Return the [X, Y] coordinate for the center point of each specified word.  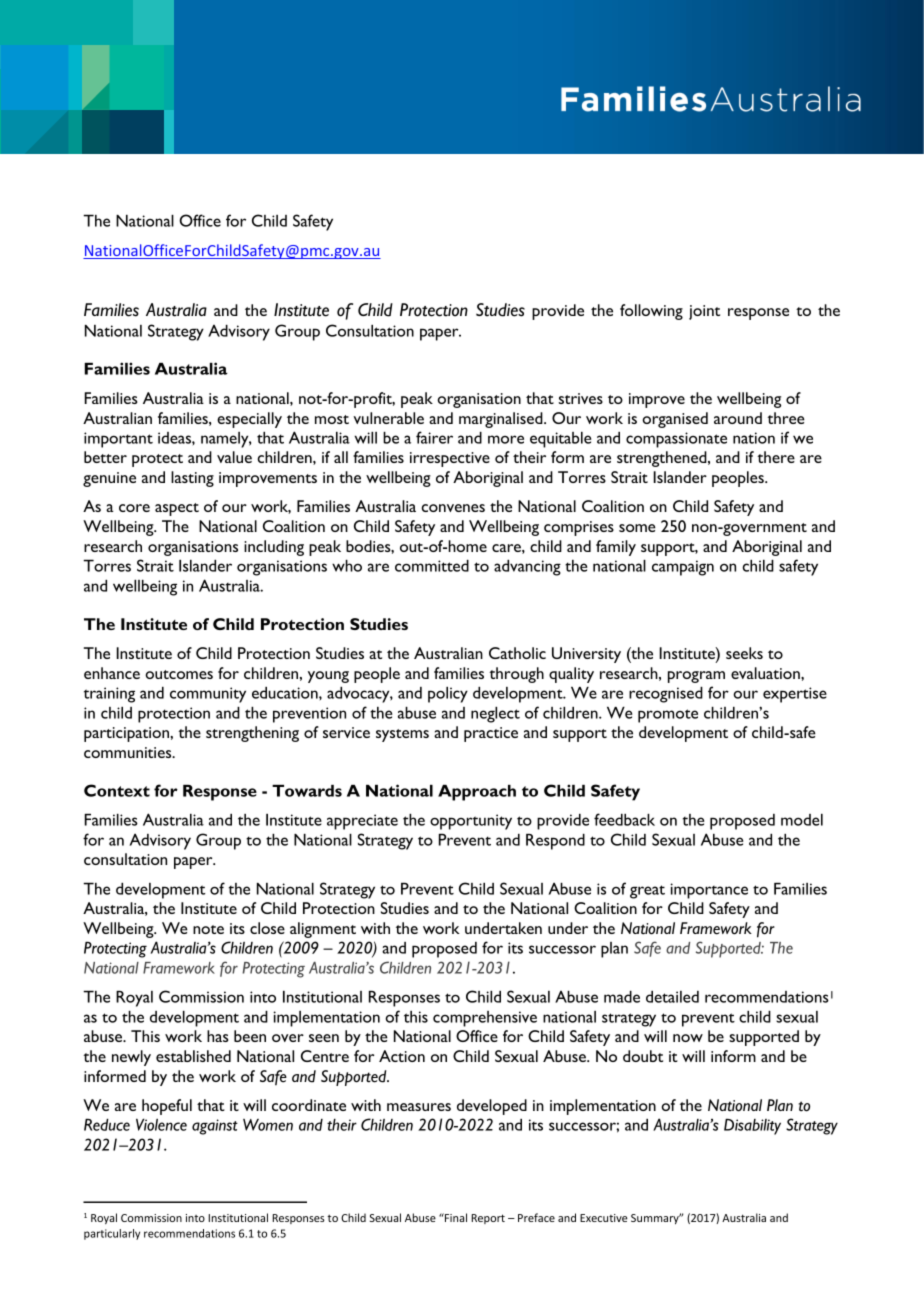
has [218, 1036]
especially [249, 420]
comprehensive [485, 1019]
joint [704, 312]
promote [668, 716]
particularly [112, 1234]
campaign [683, 568]
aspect [177, 509]
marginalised [502, 420]
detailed [672, 997]
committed [432, 566]
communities [129, 752]
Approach [477, 793]
